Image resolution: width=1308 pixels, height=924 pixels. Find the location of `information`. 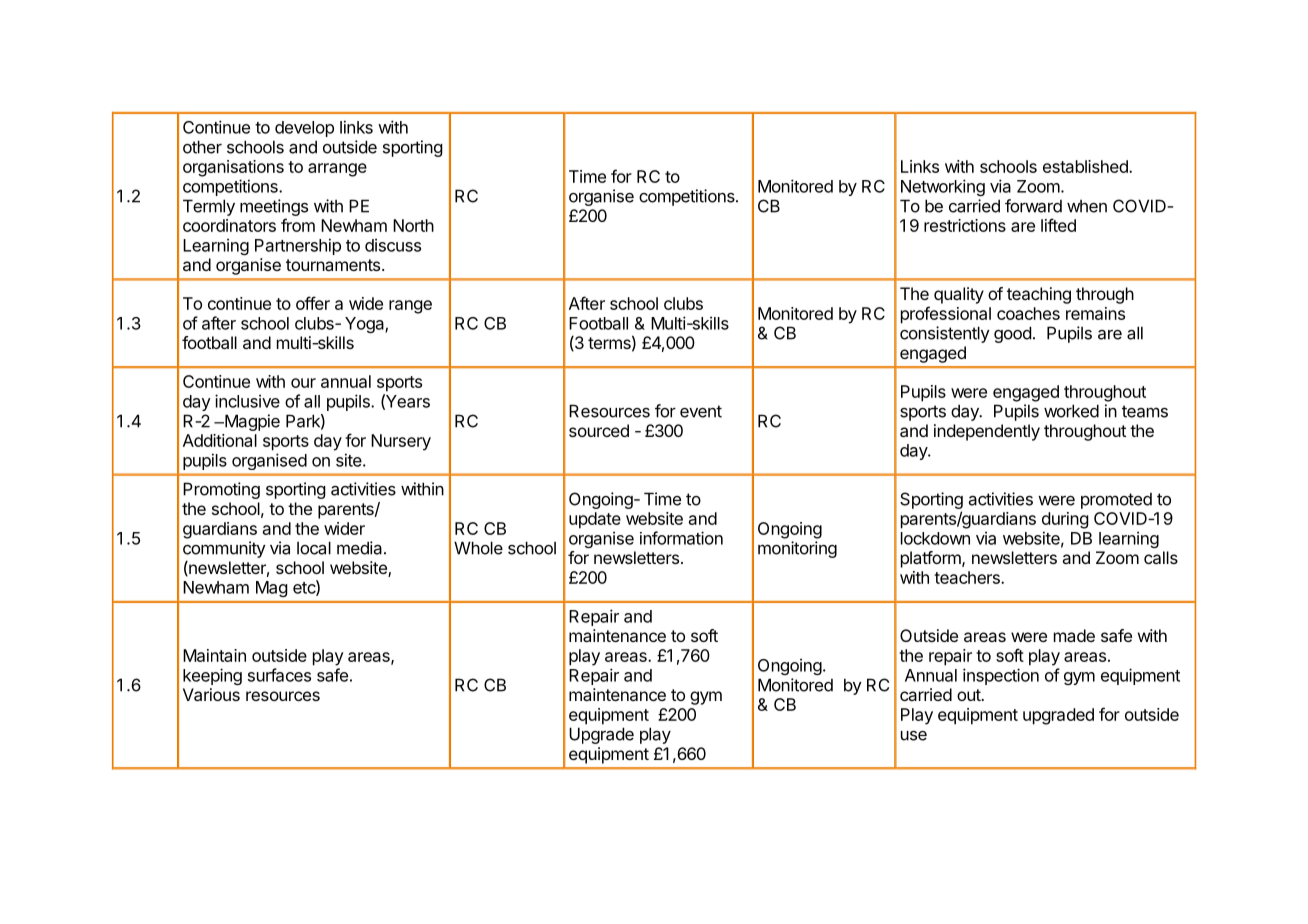

information is located at coordinates (681, 538).
